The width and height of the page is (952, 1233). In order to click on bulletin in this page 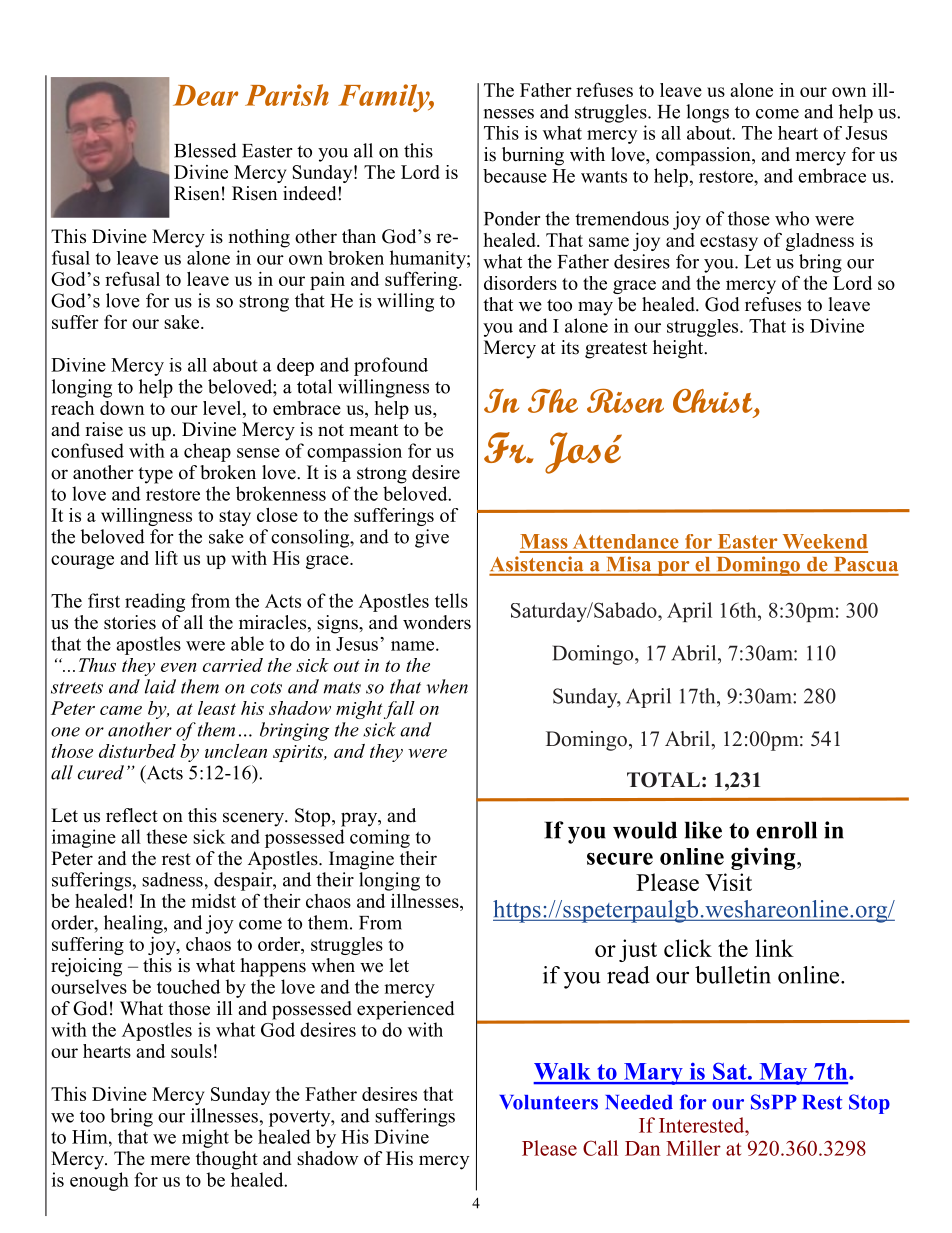, I will do `click(733, 975)`.
